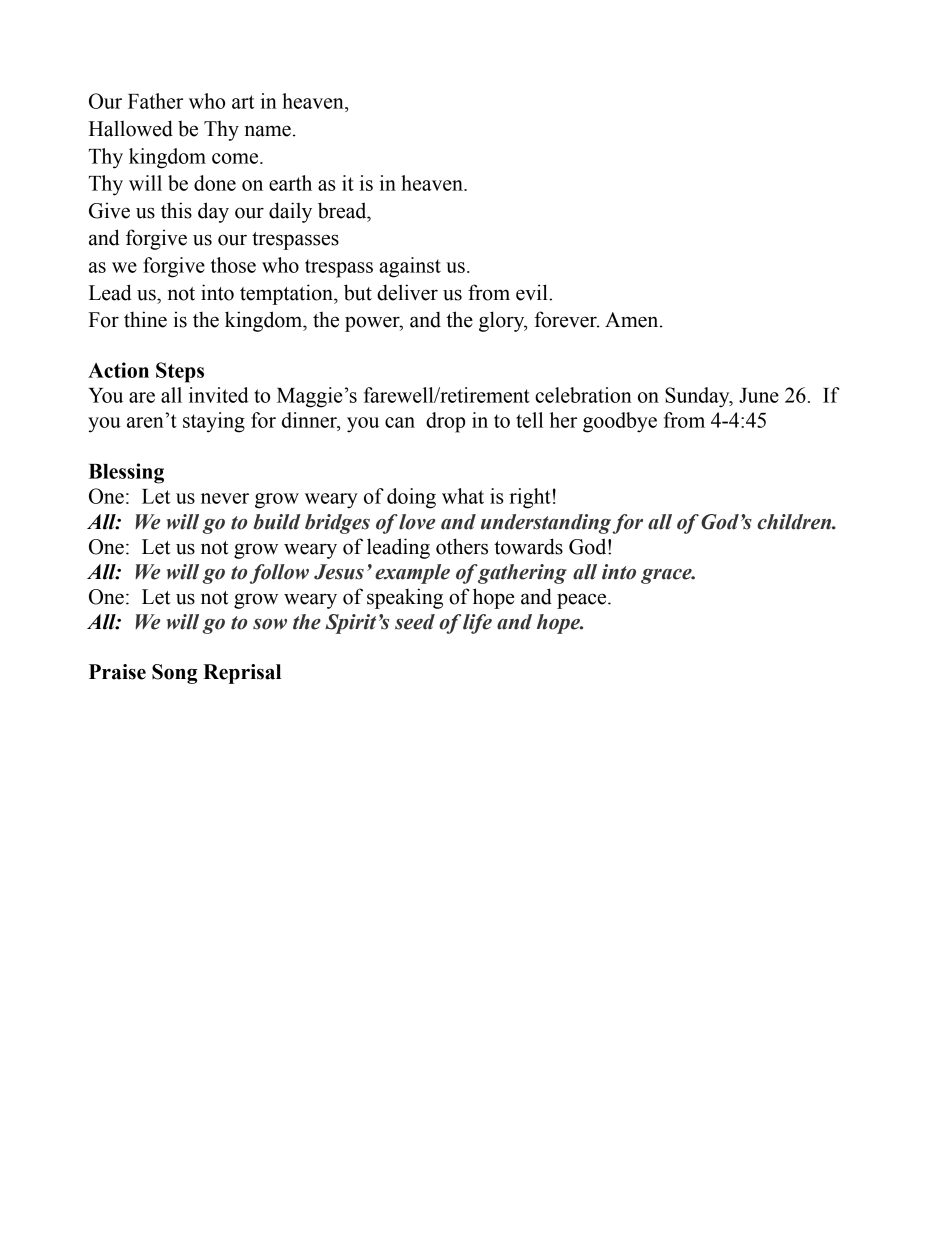 This page has width=952, height=1233. I want to click on invited, so click(219, 395).
